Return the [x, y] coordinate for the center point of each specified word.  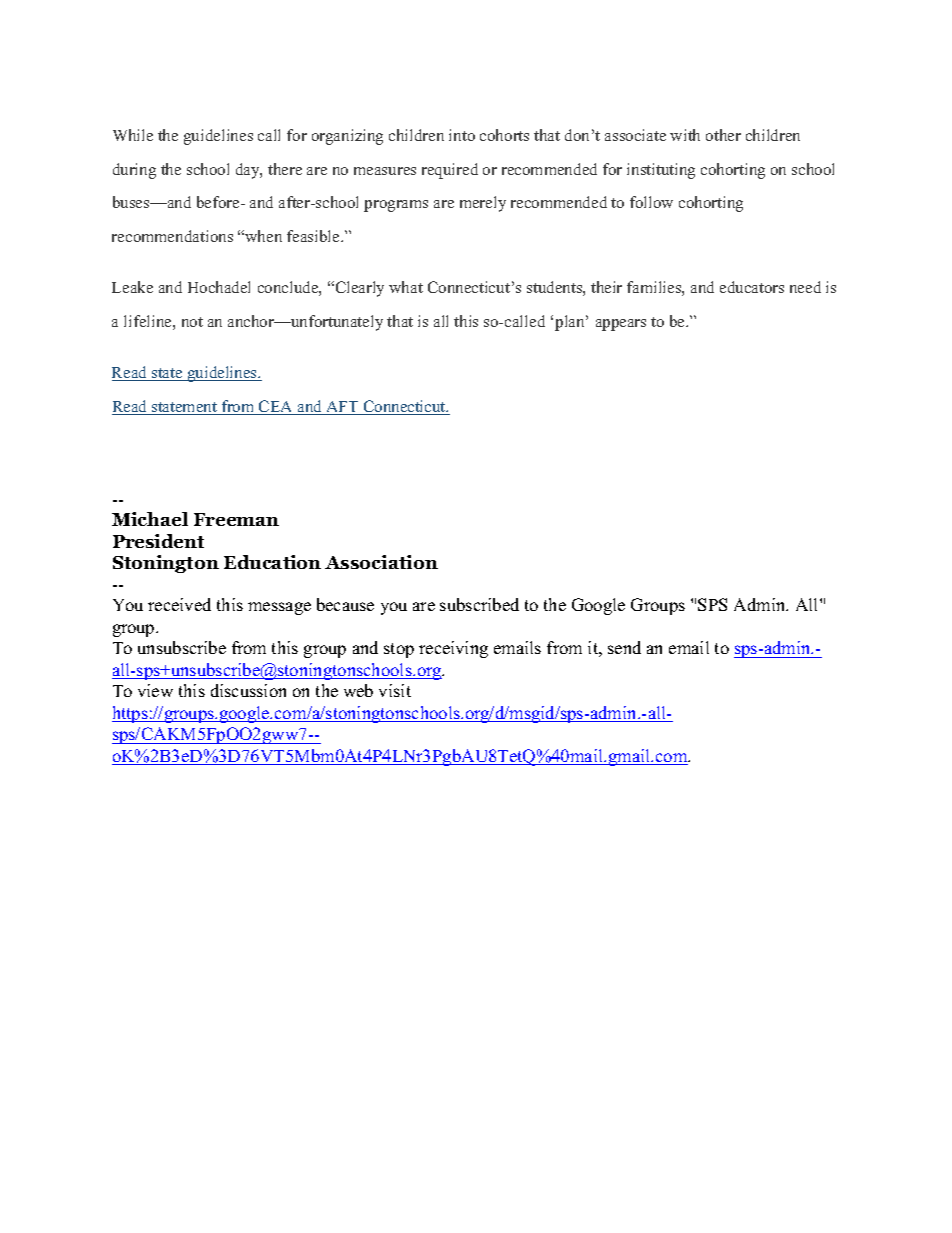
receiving [453, 649]
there [285, 169]
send [624, 647]
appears [621, 325]
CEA [276, 407]
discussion [248, 690]
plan [571, 323]
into [462, 135]
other [723, 135]
